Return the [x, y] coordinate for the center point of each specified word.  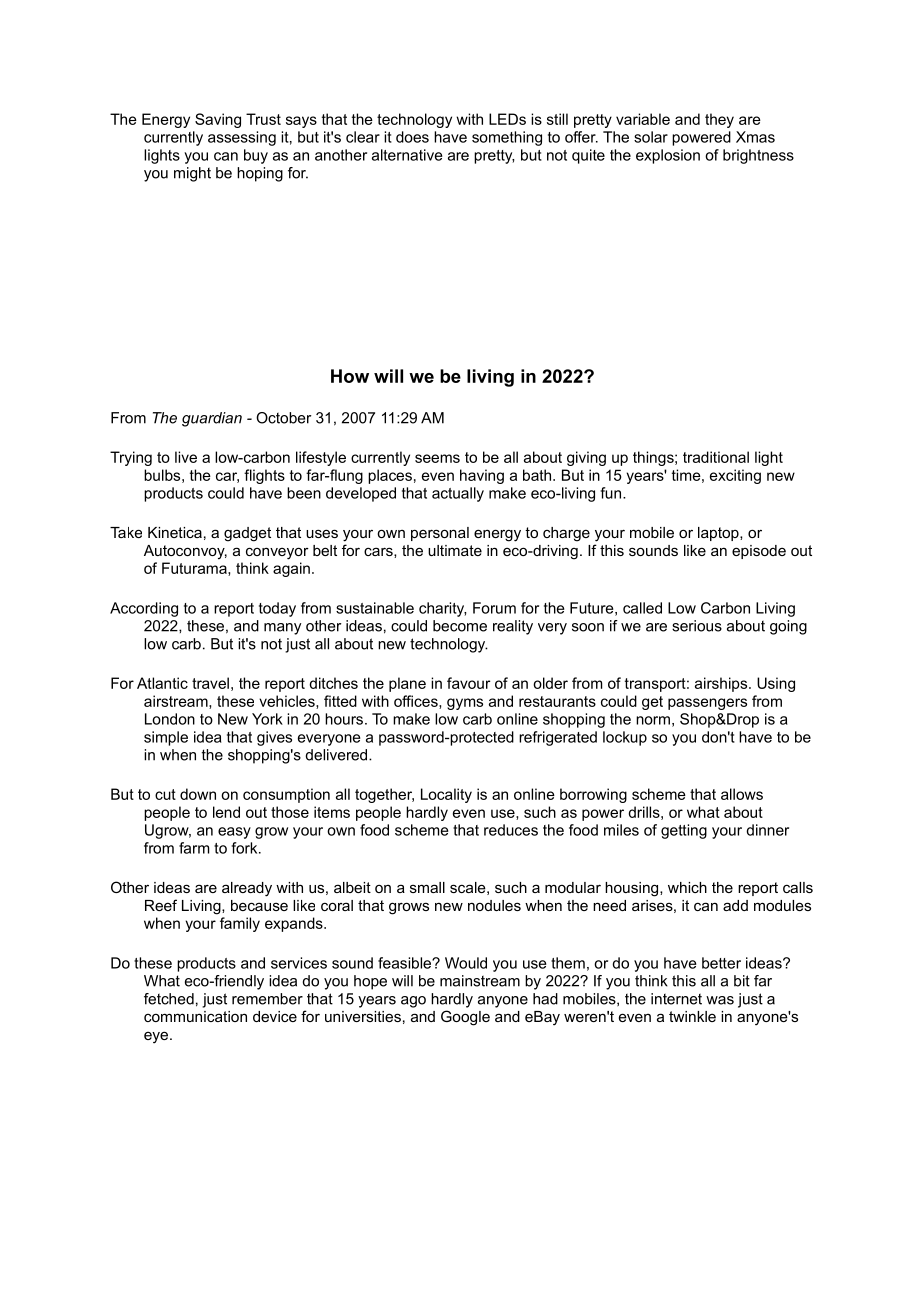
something [507, 138]
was [720, 1000]
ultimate [455, 550]
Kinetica [175, 532]
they [719, 120]
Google [465, 1018]
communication [195, 1016]
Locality [446, 795]
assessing [242, 138]
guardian [212, 419]
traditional [716, 457]
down [198, 794]
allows [742, 794]
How [350, 376]
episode [759, 552]
